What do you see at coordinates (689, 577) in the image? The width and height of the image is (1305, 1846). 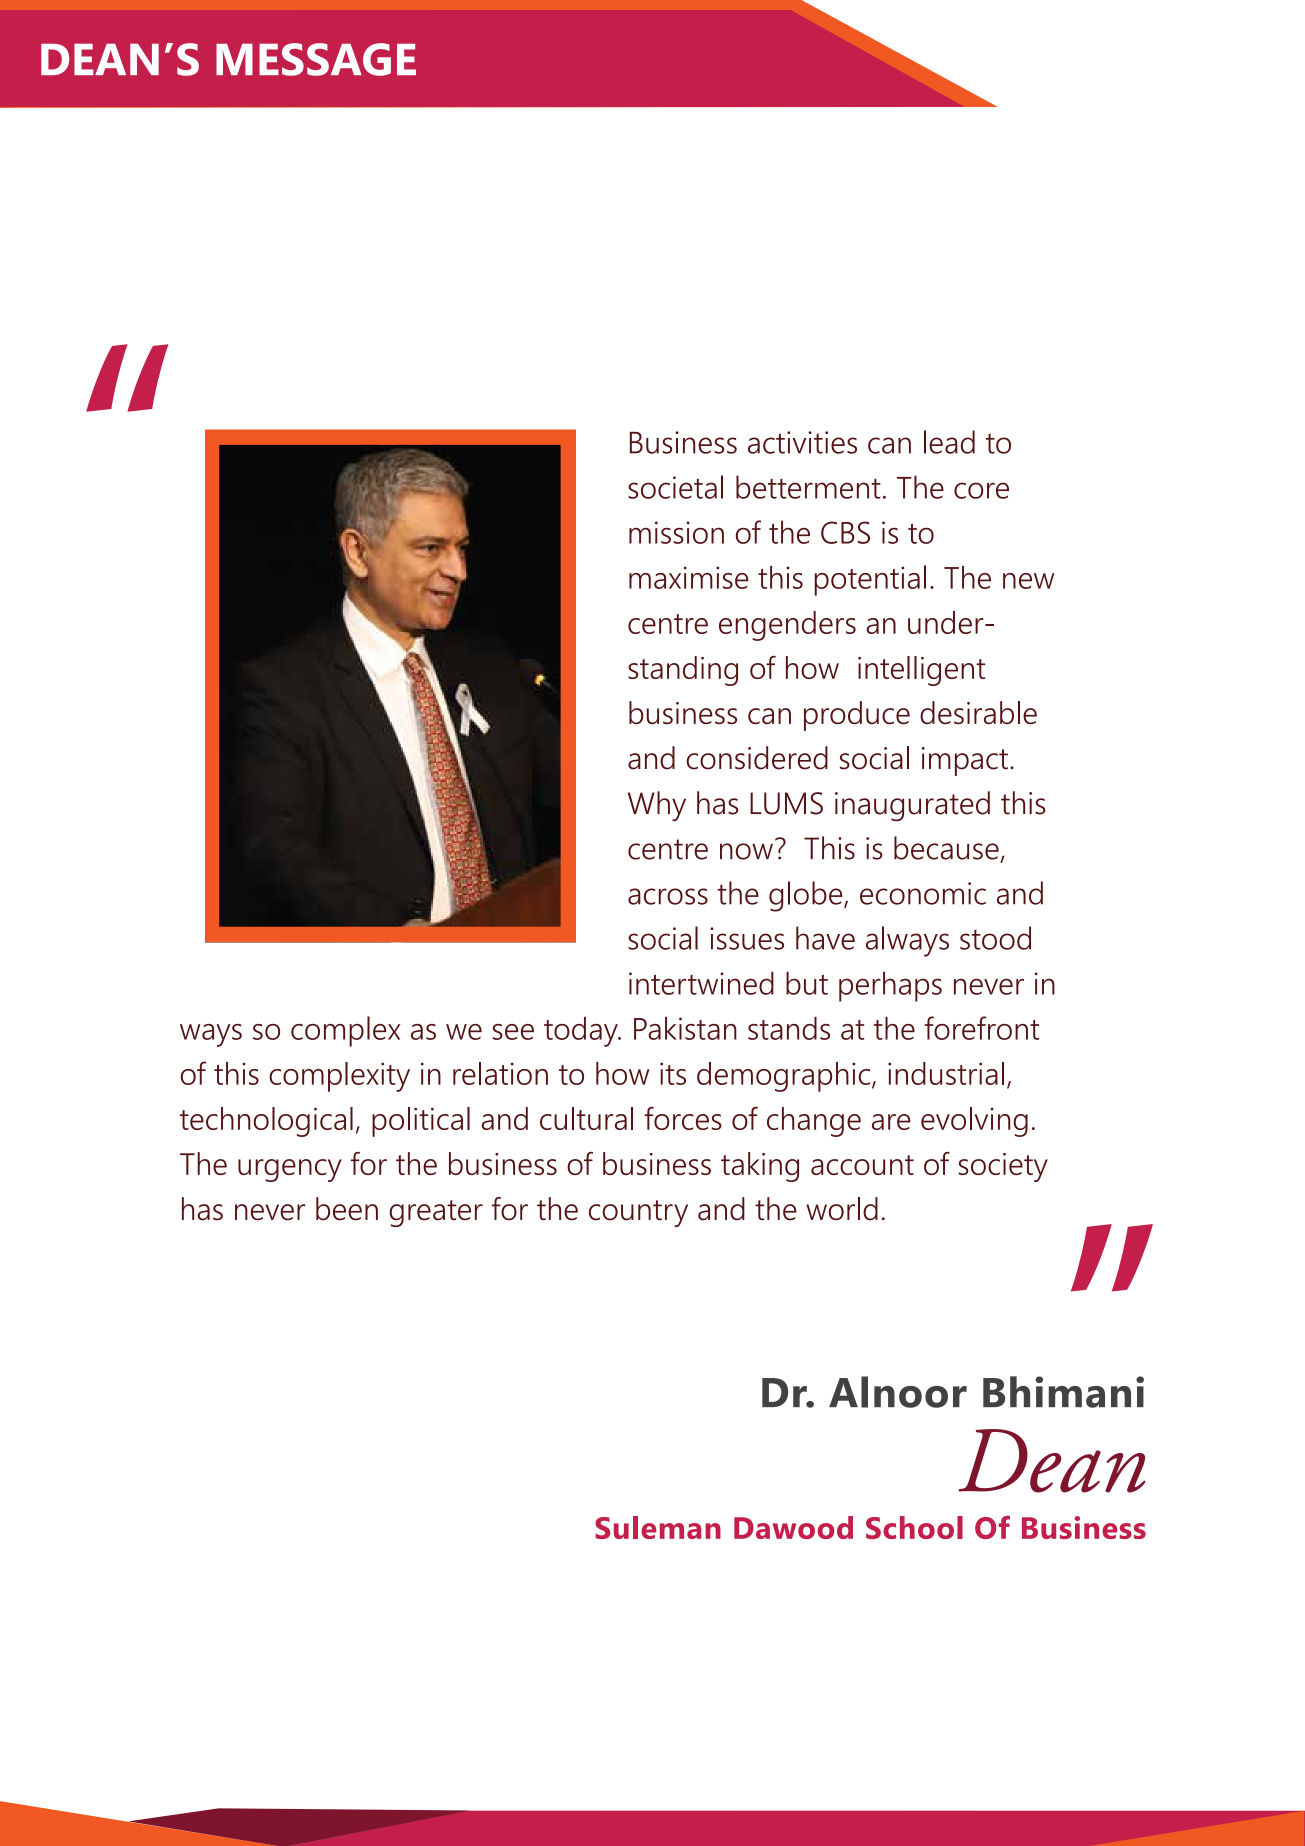 I see `maximise` at bounding box center [689, 577].
